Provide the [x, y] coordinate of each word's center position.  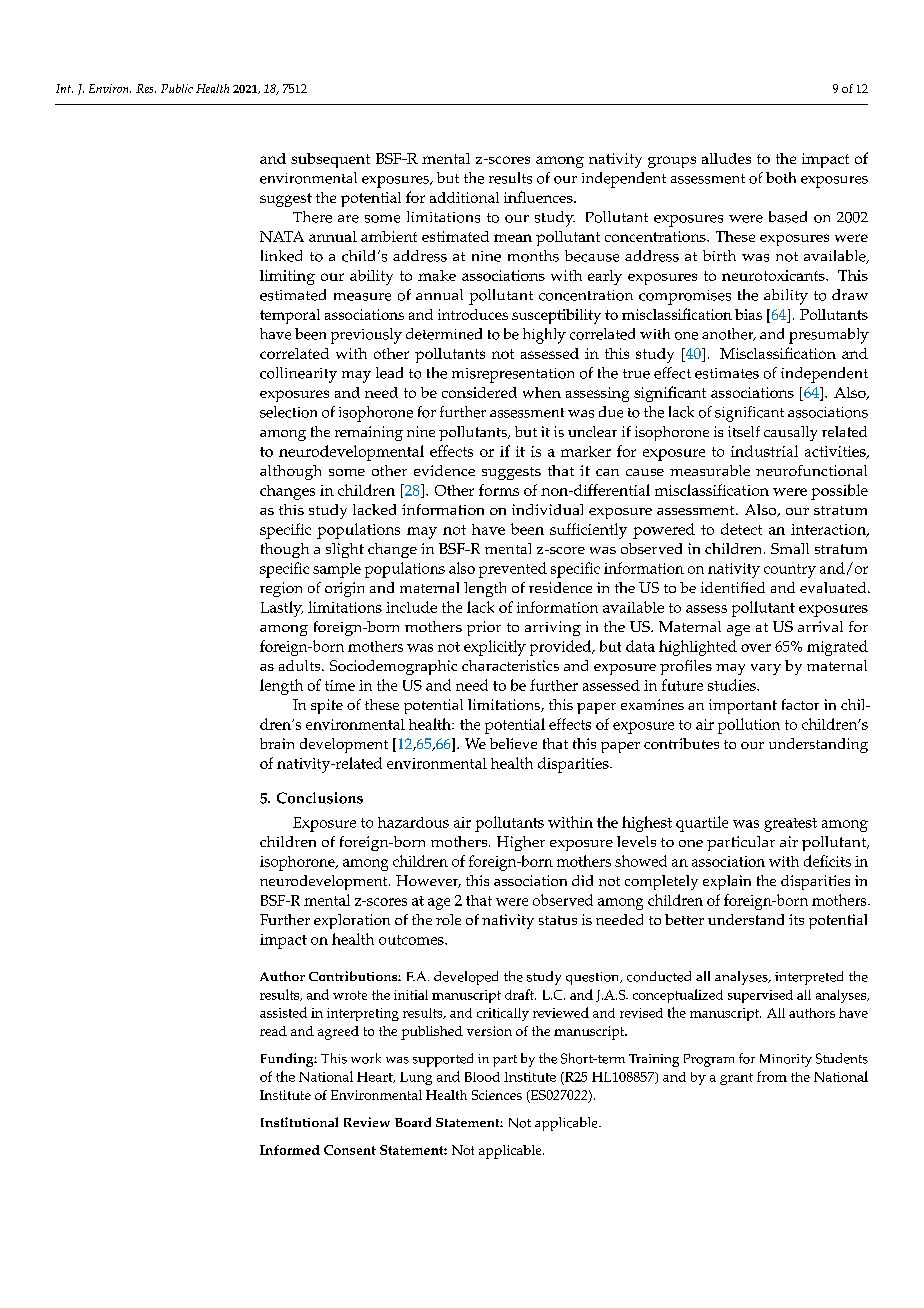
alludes [726, 158]
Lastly [282, 609]
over [756, 648]
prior [484, 628]
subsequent [330, 160]
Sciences [497, 1095]
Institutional [299, 1122]
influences [539, 197]
